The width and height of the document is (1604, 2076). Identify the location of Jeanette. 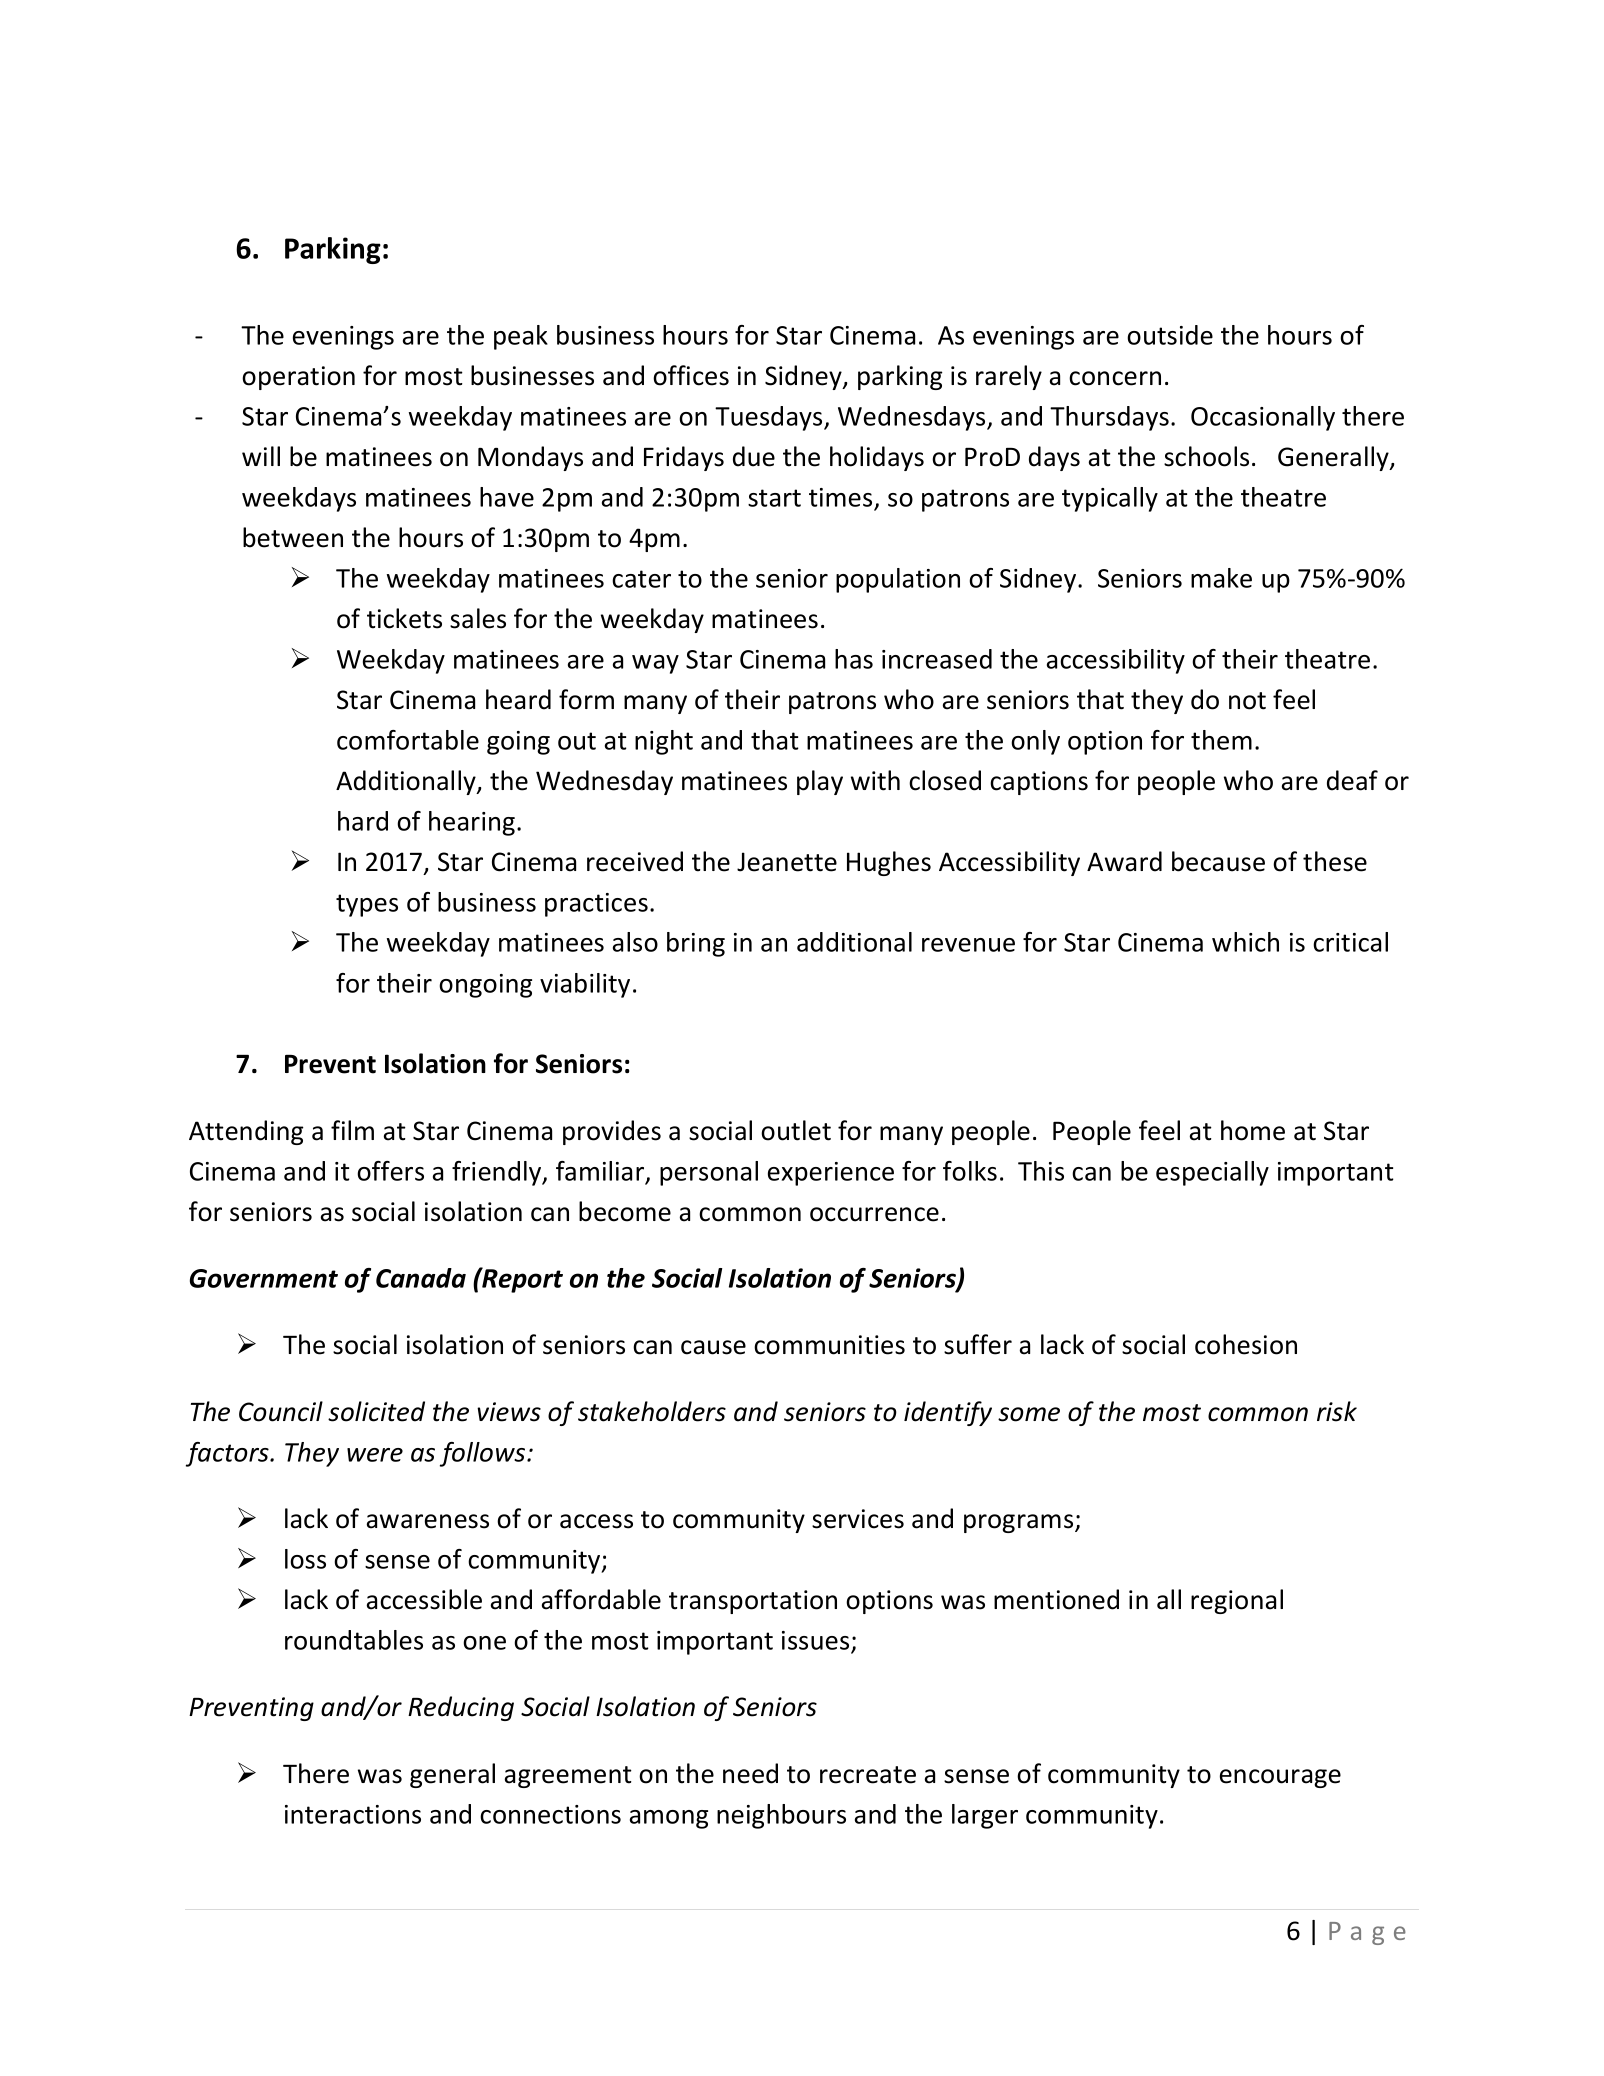
(787, 862).
